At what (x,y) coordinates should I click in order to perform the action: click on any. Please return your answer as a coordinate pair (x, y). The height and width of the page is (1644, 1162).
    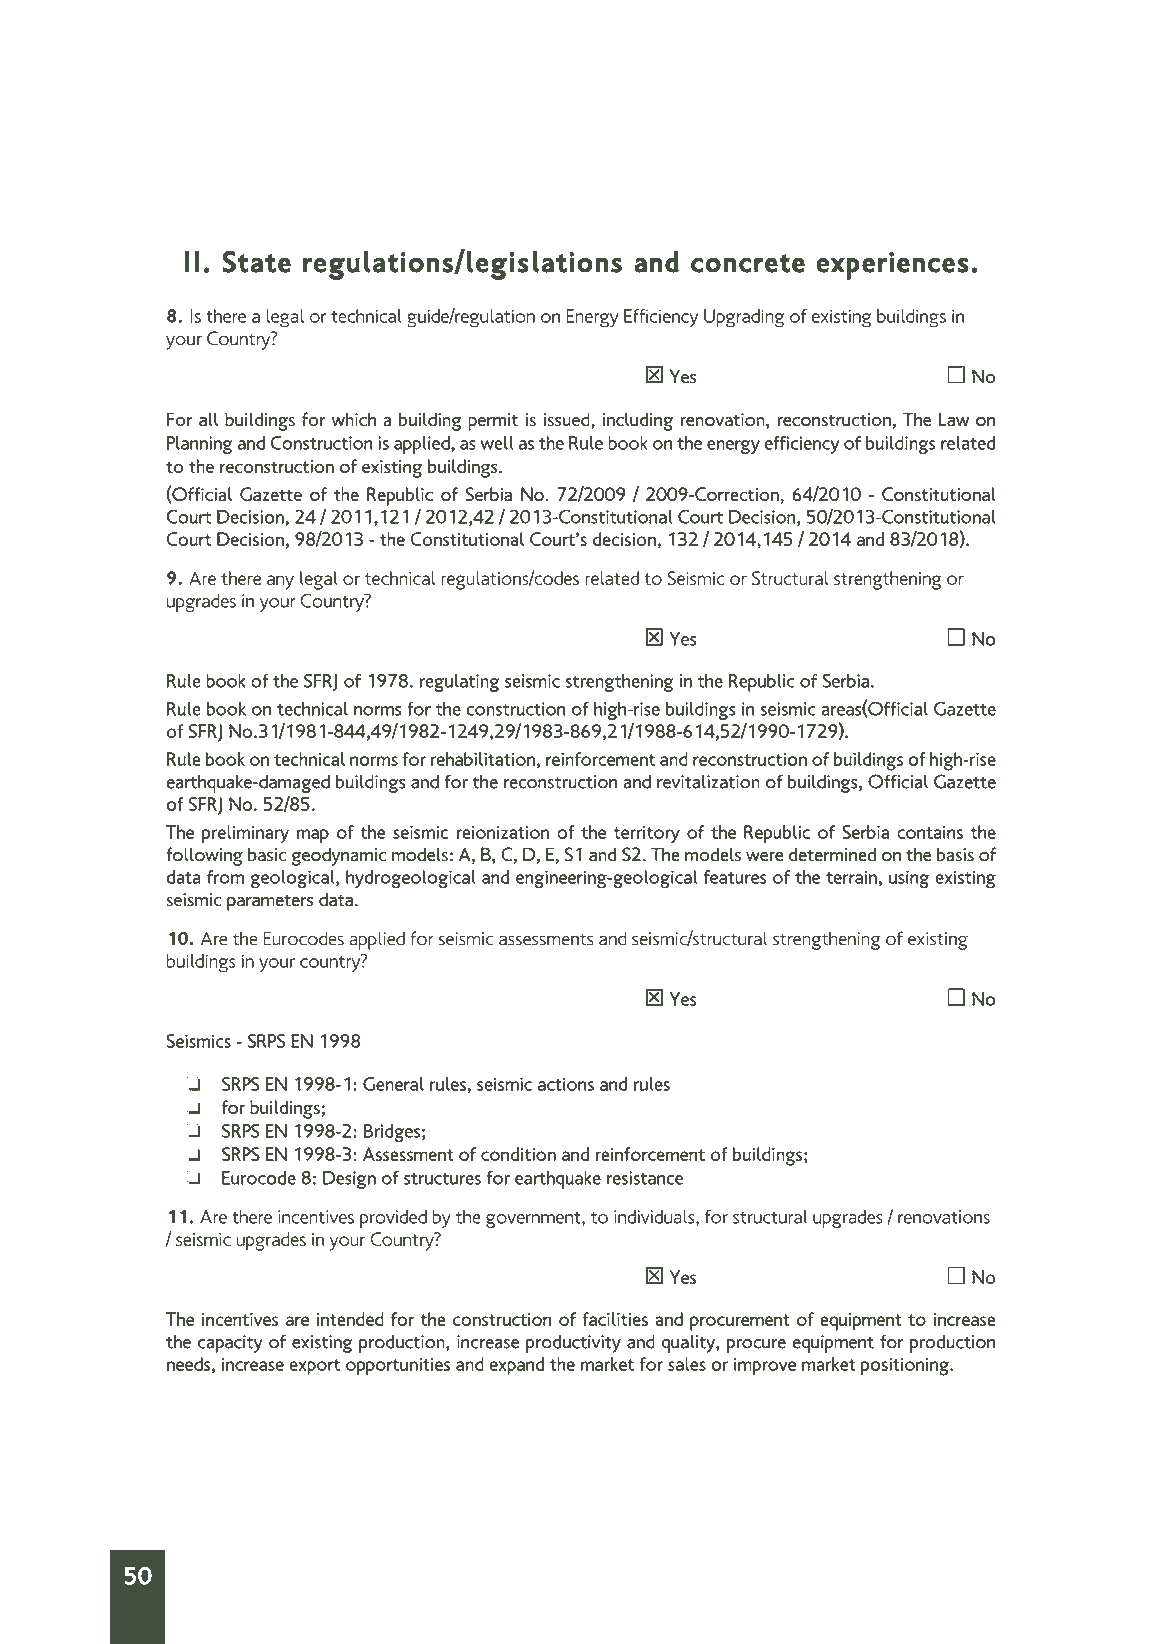
    Looking at the image, I should click on (280, 582).
